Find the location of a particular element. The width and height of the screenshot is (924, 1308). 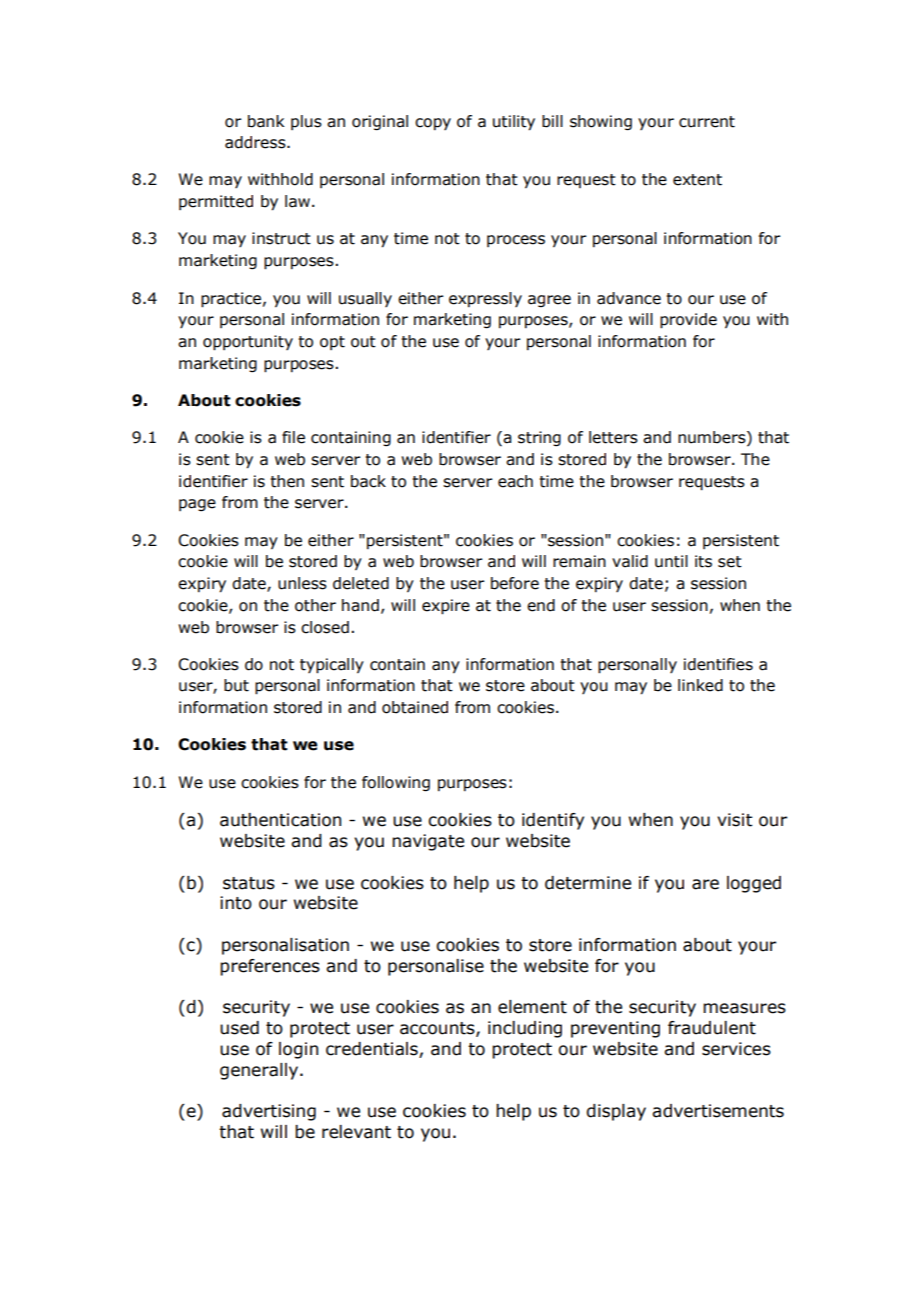

but is located at coordinates (236, 685).
